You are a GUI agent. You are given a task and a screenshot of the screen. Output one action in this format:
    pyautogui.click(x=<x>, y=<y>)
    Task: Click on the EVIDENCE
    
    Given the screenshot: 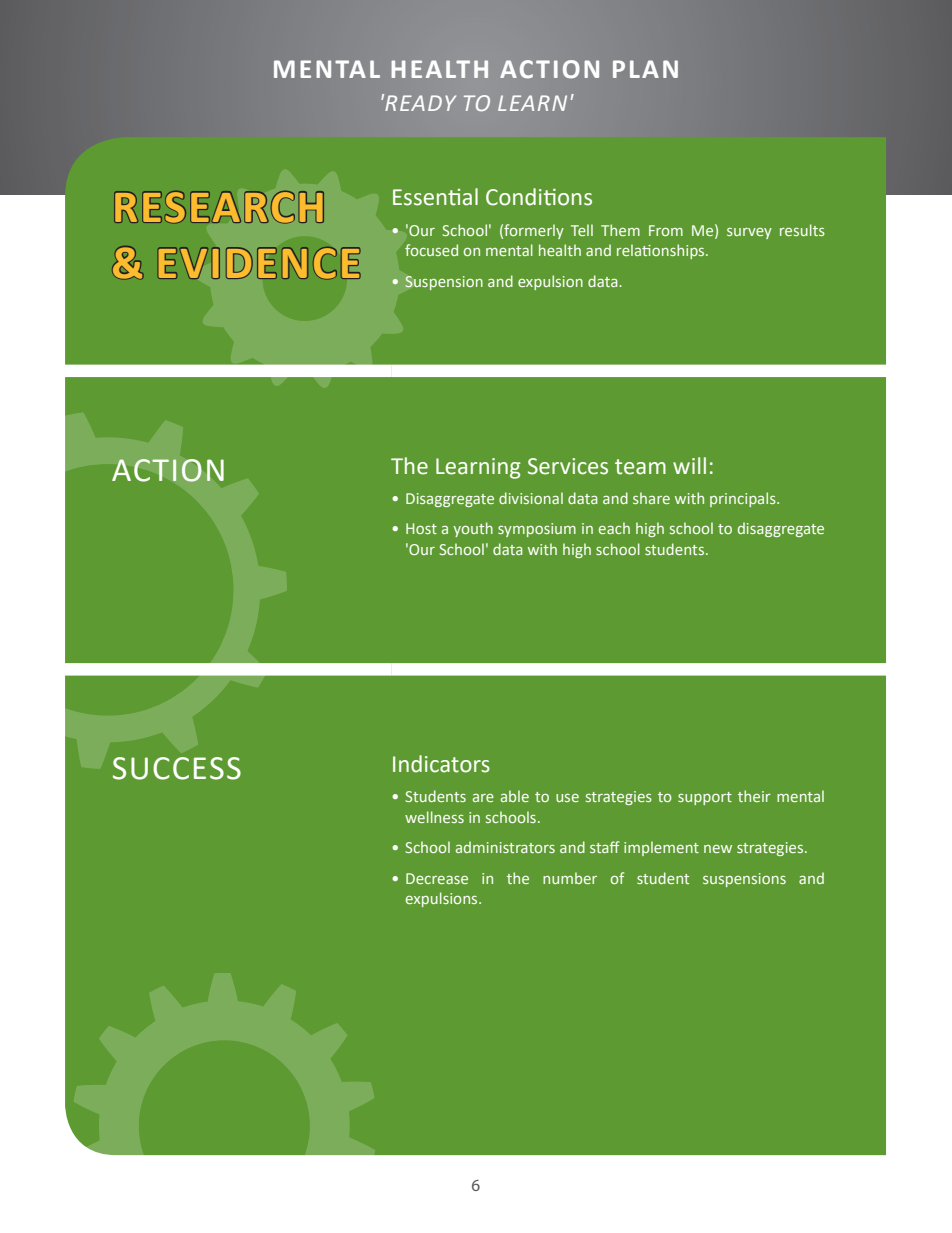 What is the action you would take?
    pyautogui.click(x=259, y=263)
